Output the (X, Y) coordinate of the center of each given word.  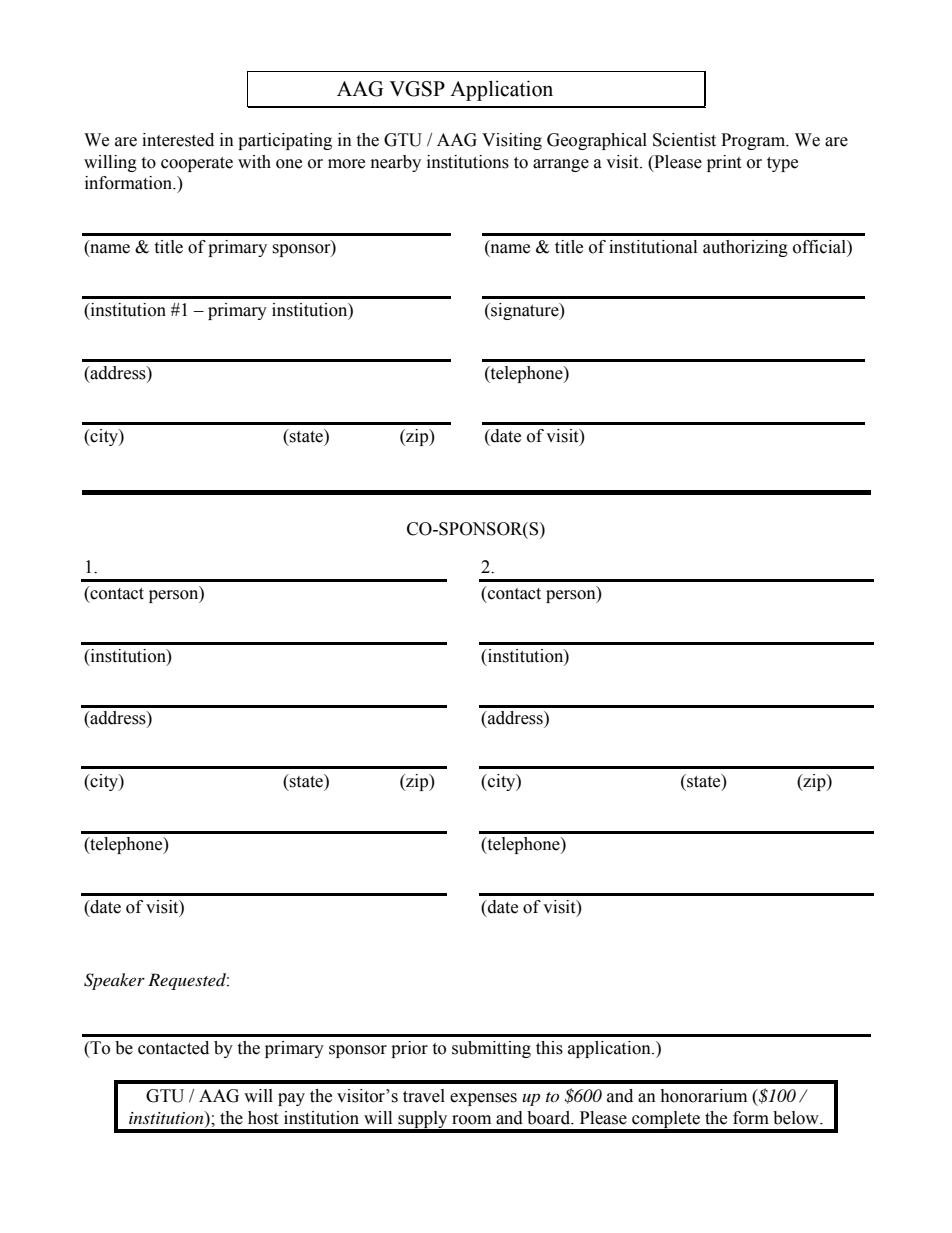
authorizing (745, 248)
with (254, 162)
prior (409, 1049)
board (550, 1118)
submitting (491, 1049)
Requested (188, 981)
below (797, 1118)
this (549, 1048)
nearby (396, 163)
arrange (561, 165)
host (263, 1118)
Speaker (114, 981)
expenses (483, 1099)
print (724, 163)
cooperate (197, 164)
